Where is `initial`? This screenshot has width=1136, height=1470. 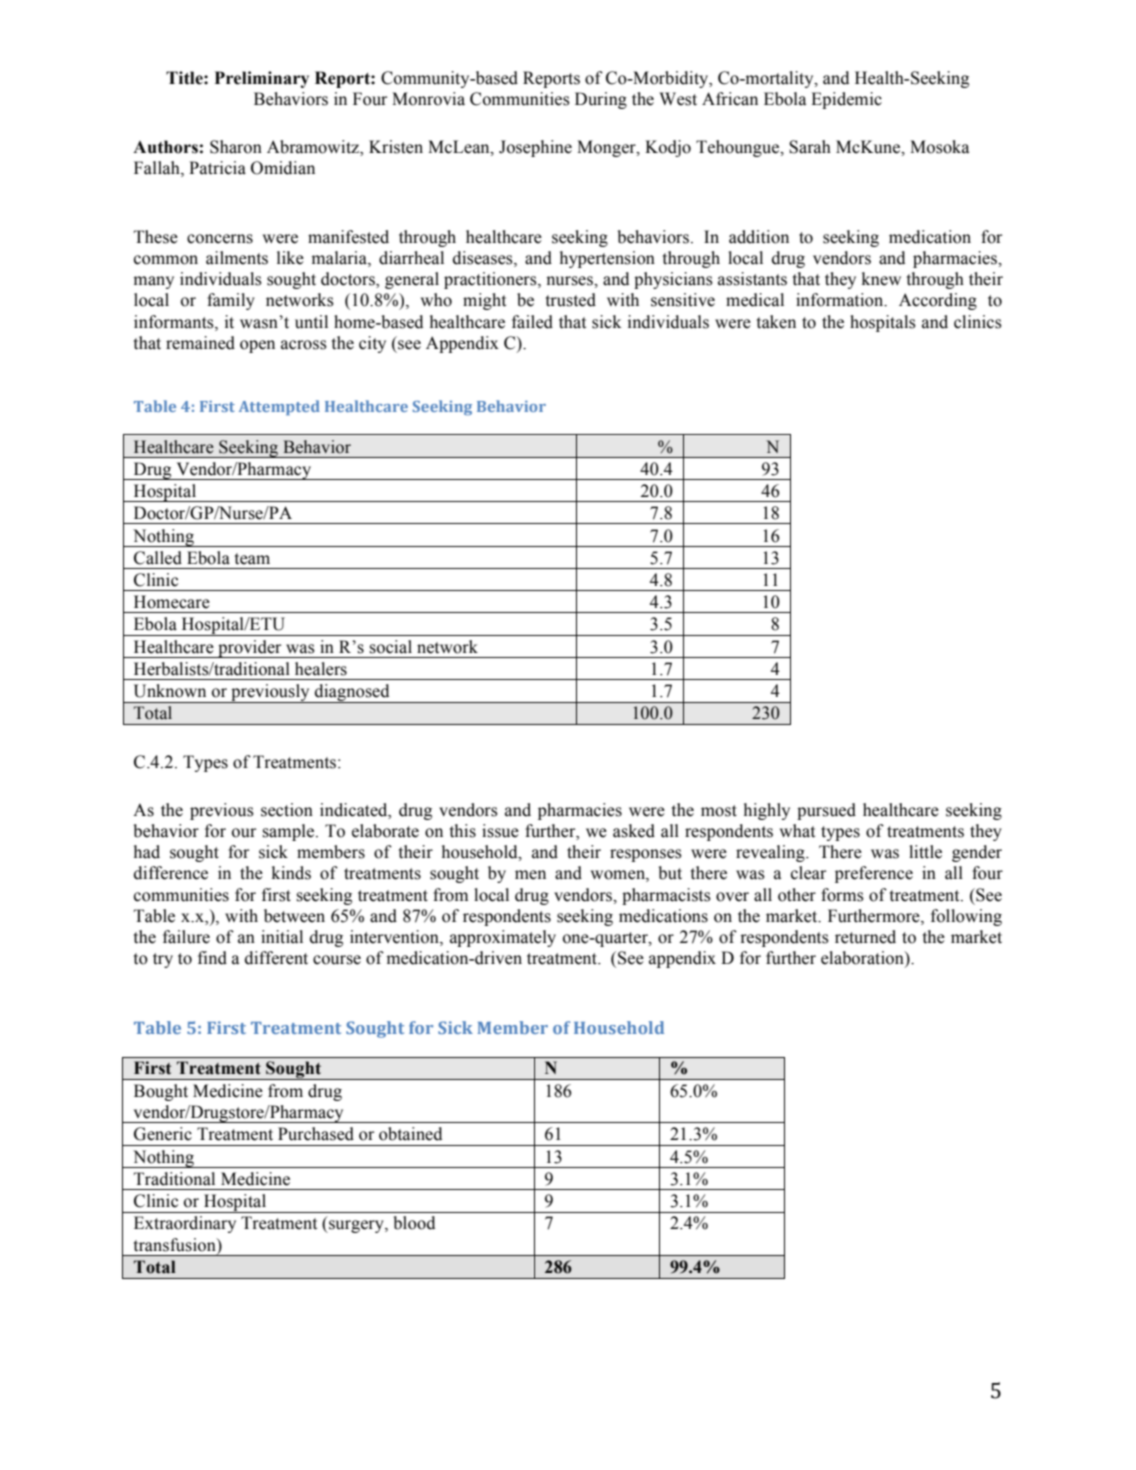
initial is located at coordinates (282, 937).
